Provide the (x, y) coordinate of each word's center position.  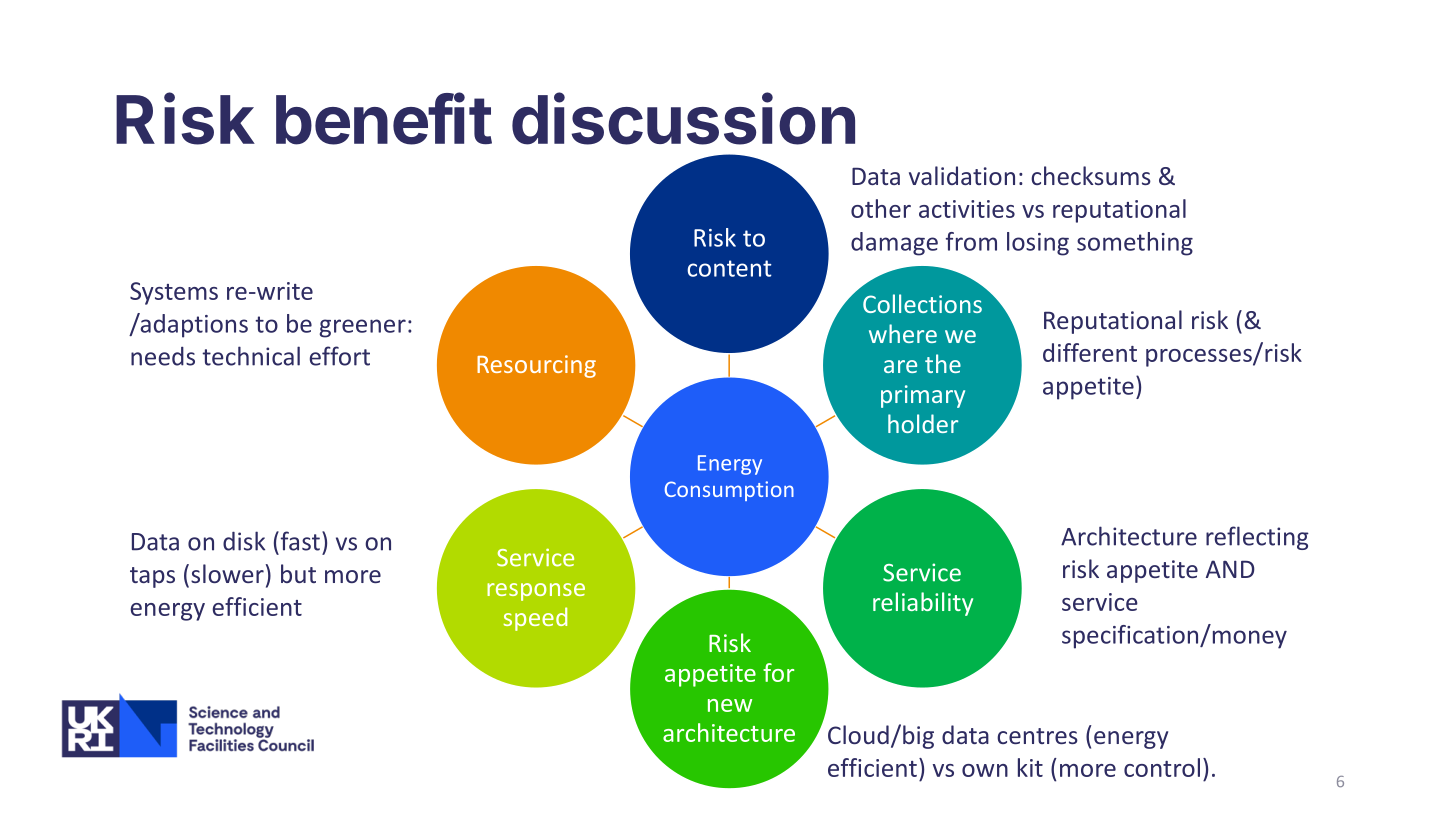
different (1090, 352)
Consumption (729, 491)
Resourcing (536, 366)
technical (251, 356)
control (1162, 767)
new (730, 705)
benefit (384, 119)
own (985, 770)
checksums (1091, 175)
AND (1230, 569)
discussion (683, 119)
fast (299, 541)
